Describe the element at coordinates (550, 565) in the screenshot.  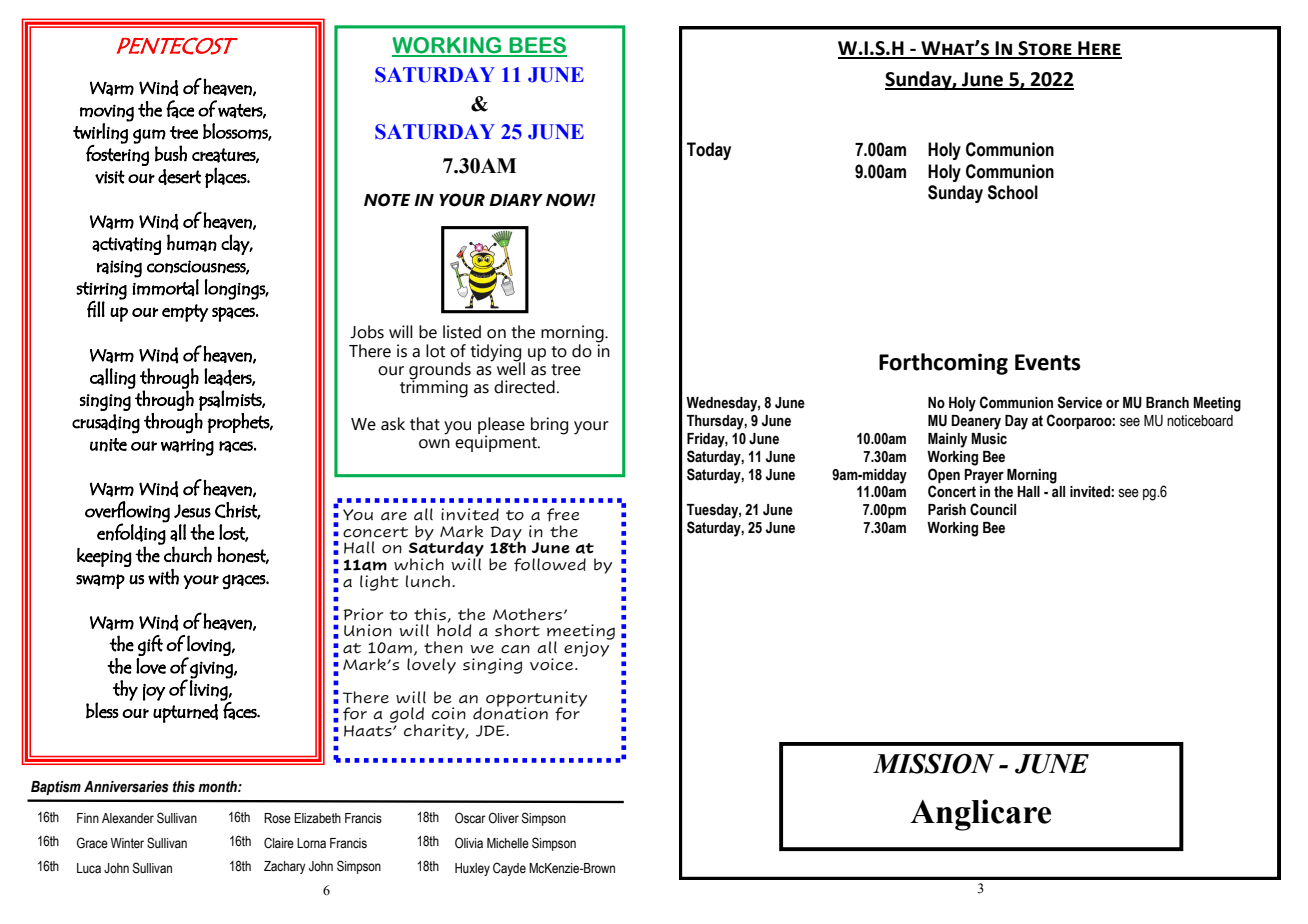
I see `followed` at that location.
